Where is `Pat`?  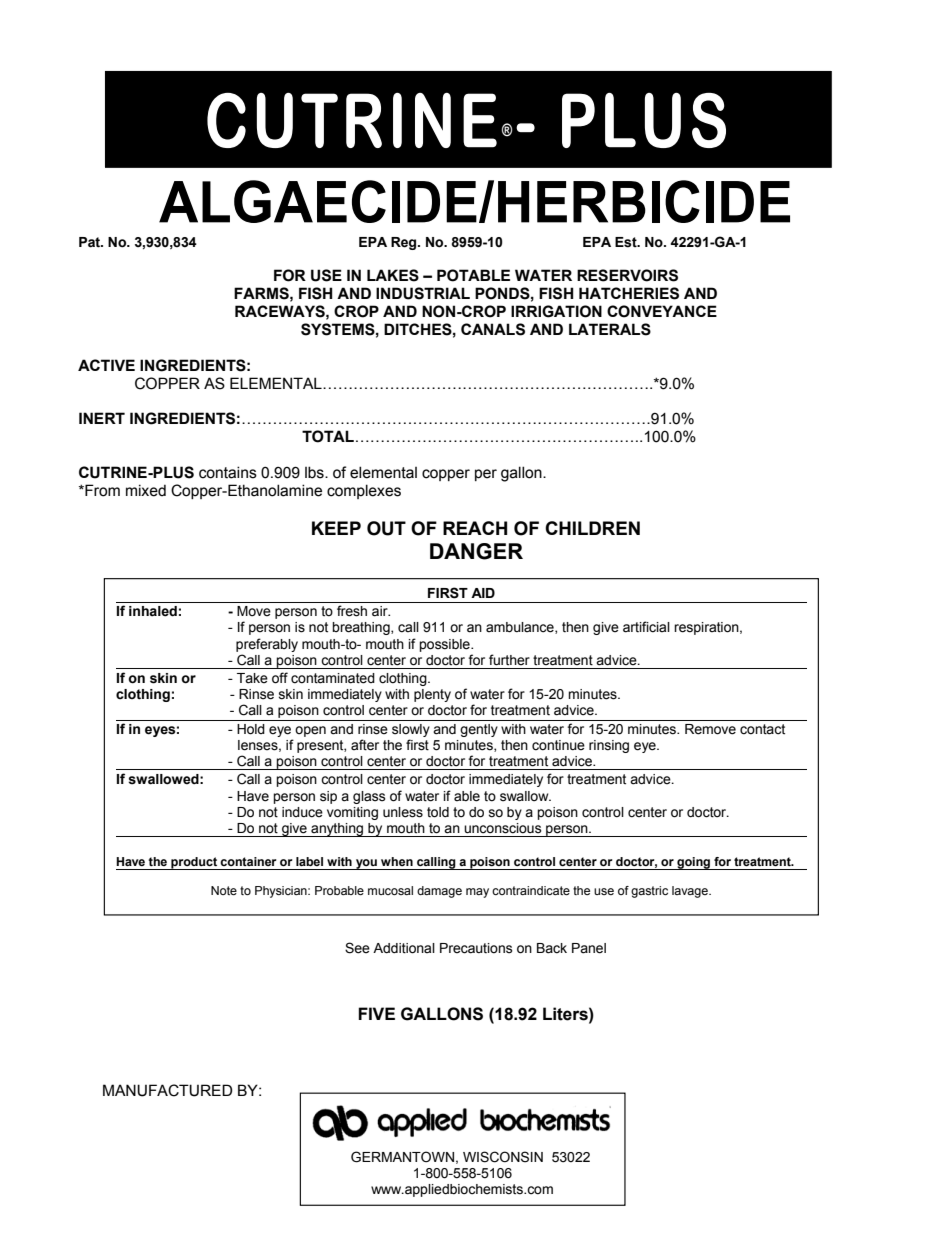 Pat is located at coordinates (90, 242).
